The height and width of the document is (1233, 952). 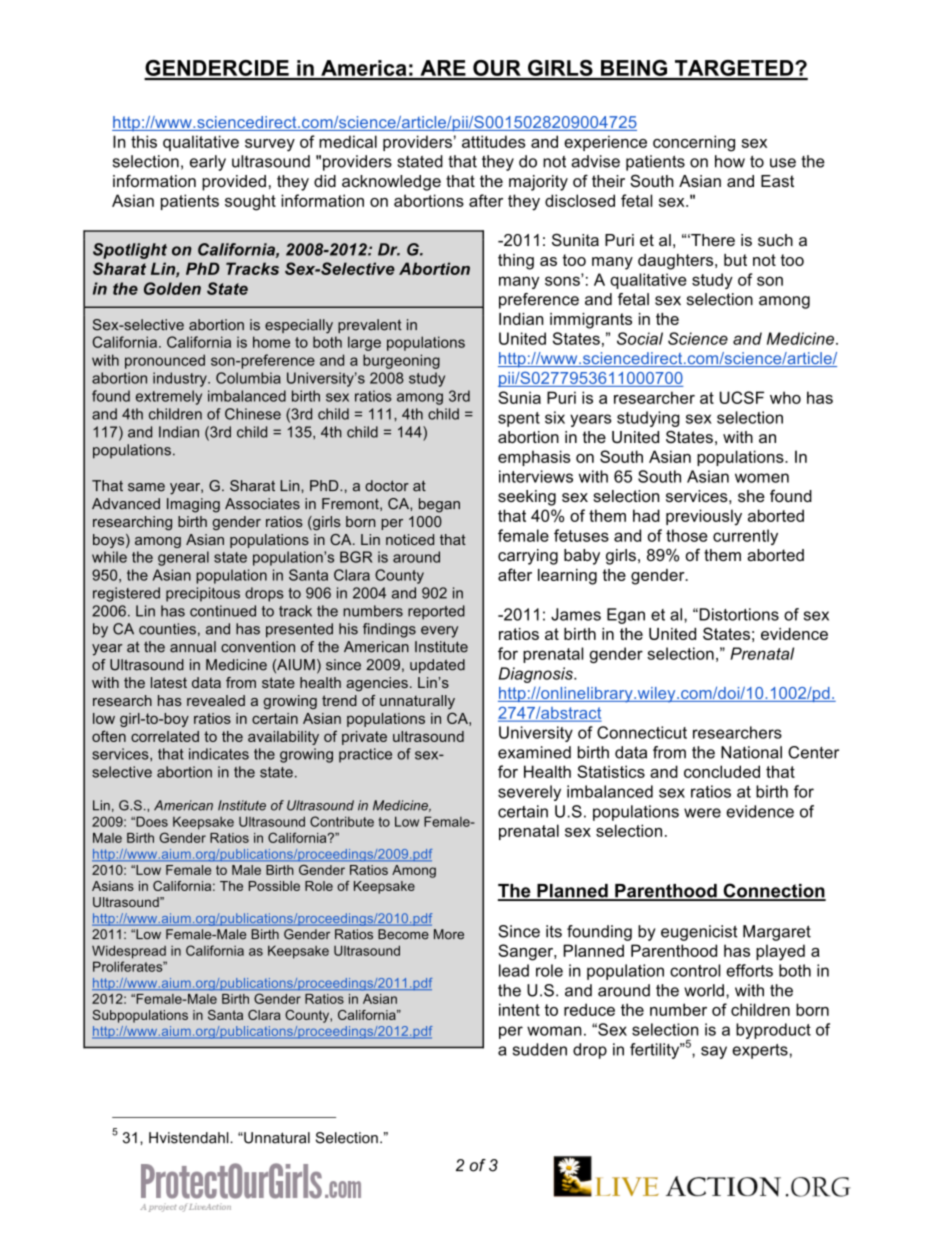 I want to click on how, so click(x=730, y=161).
